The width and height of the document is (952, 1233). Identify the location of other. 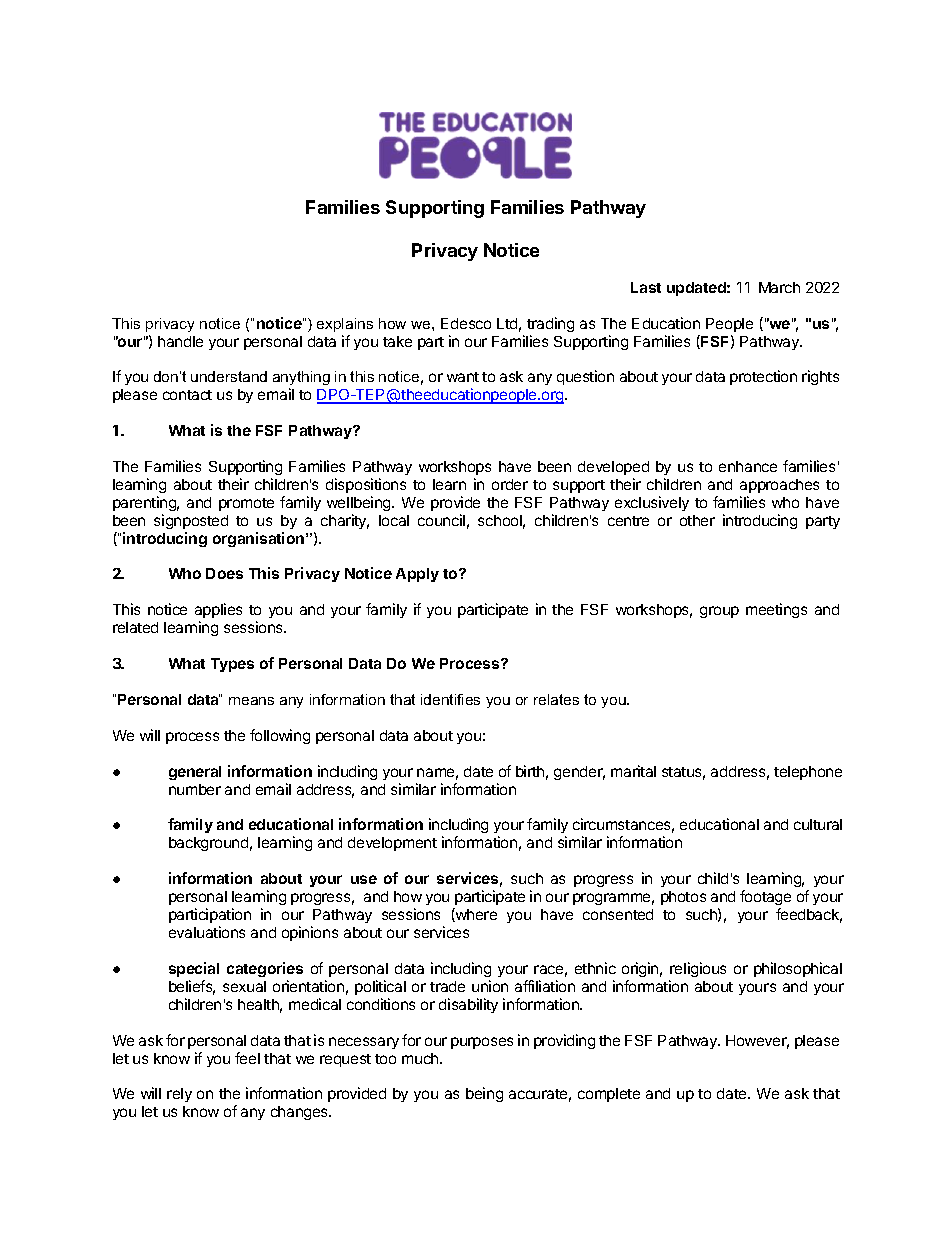
(697, 520).
